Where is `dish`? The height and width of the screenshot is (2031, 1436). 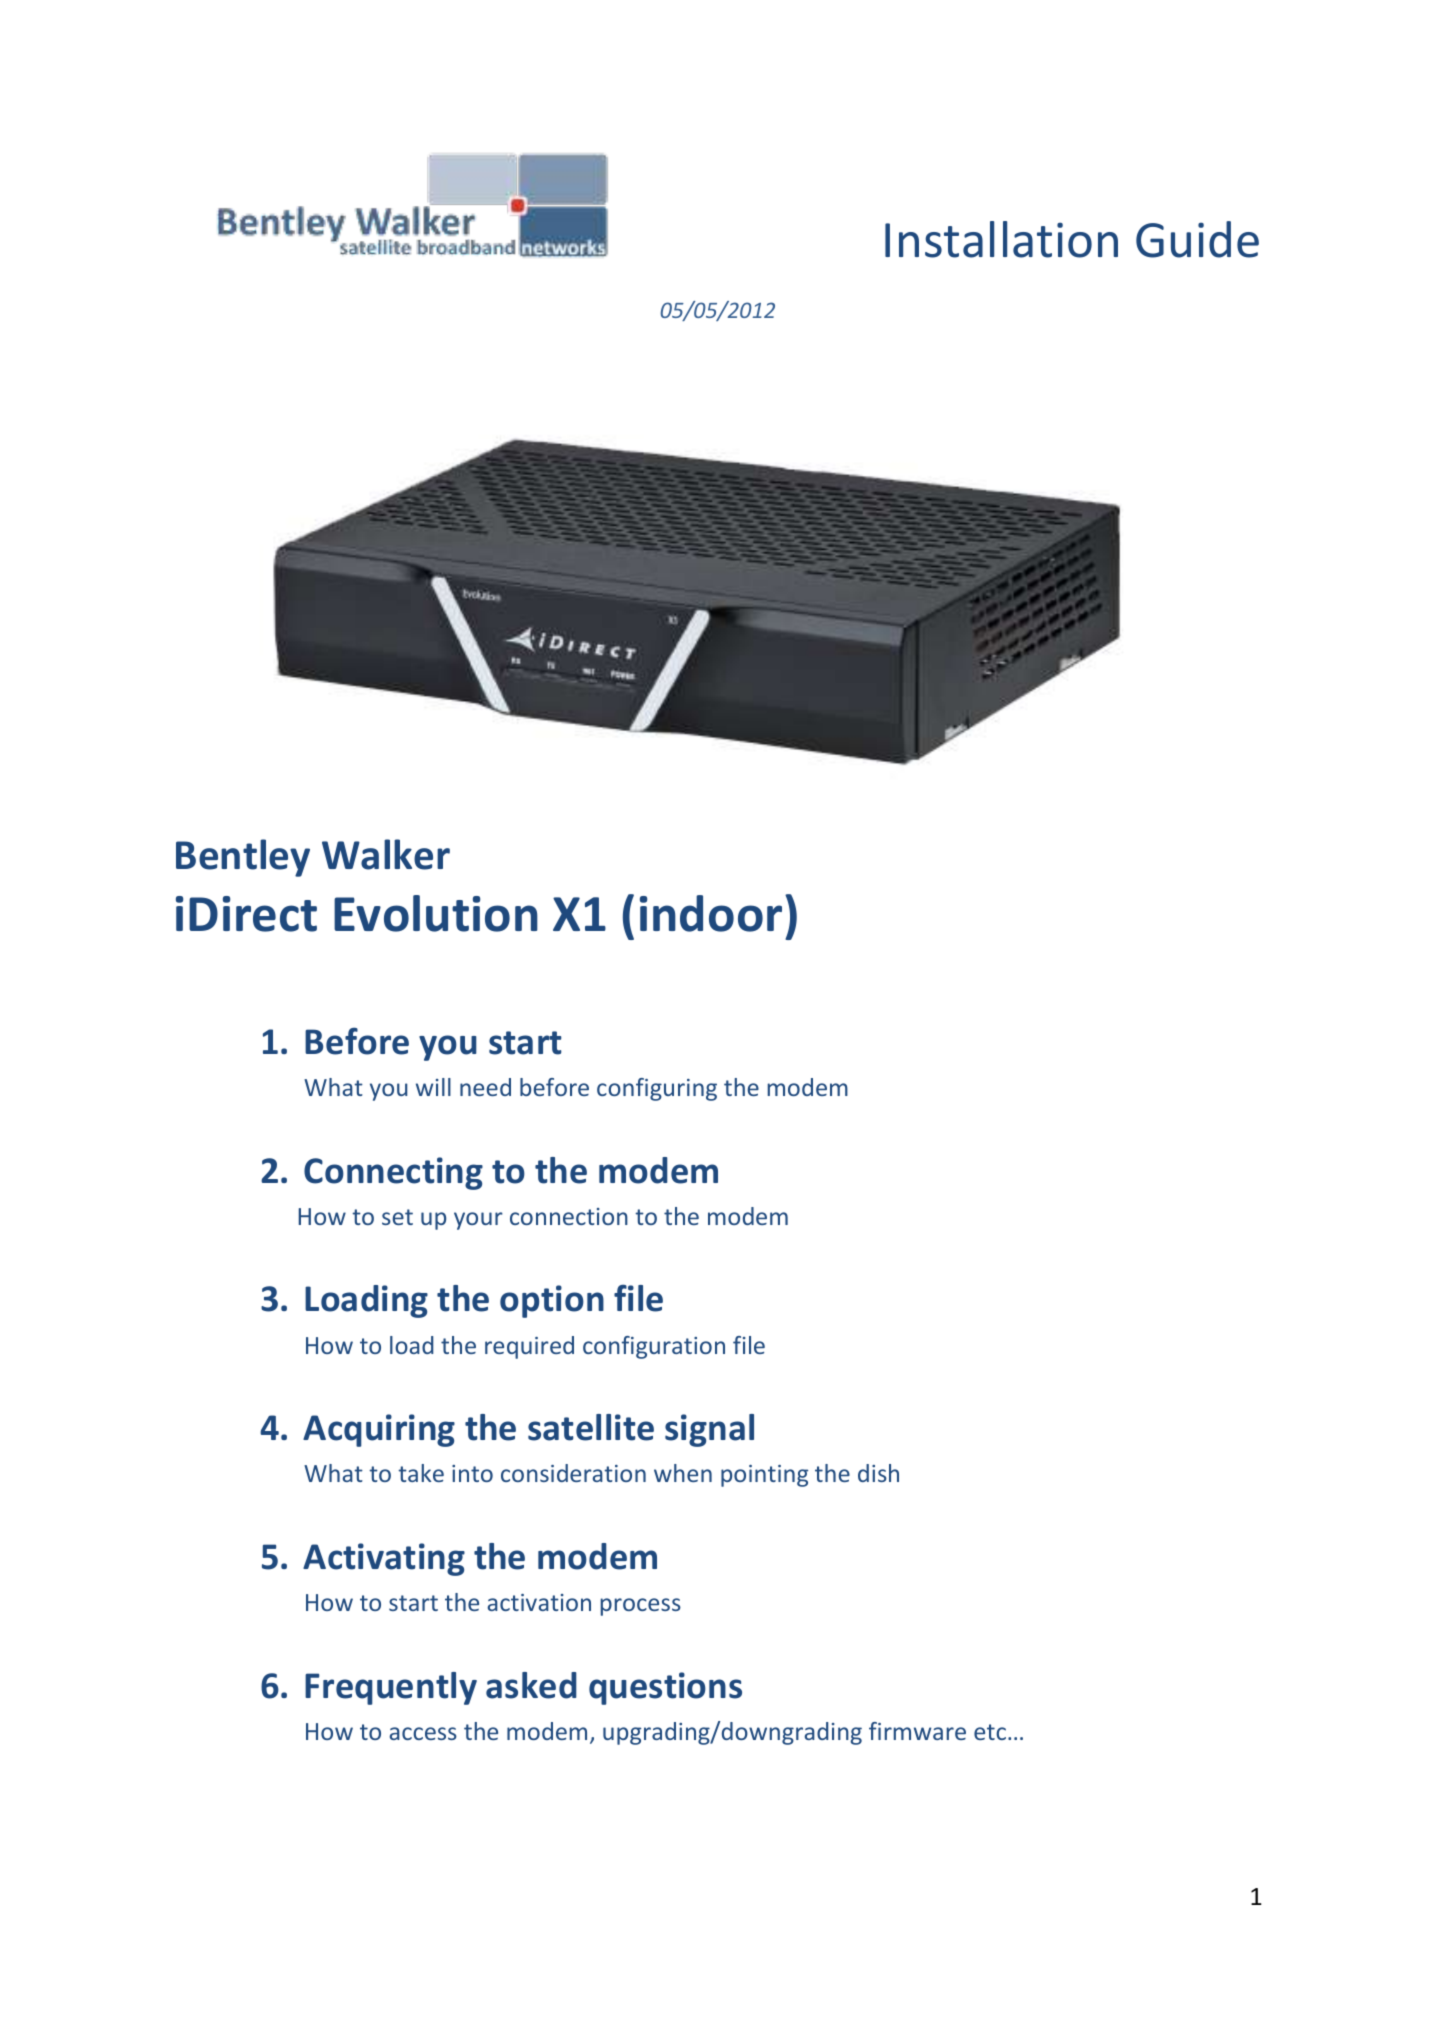 dish is located at coordinates (878, 1473).
